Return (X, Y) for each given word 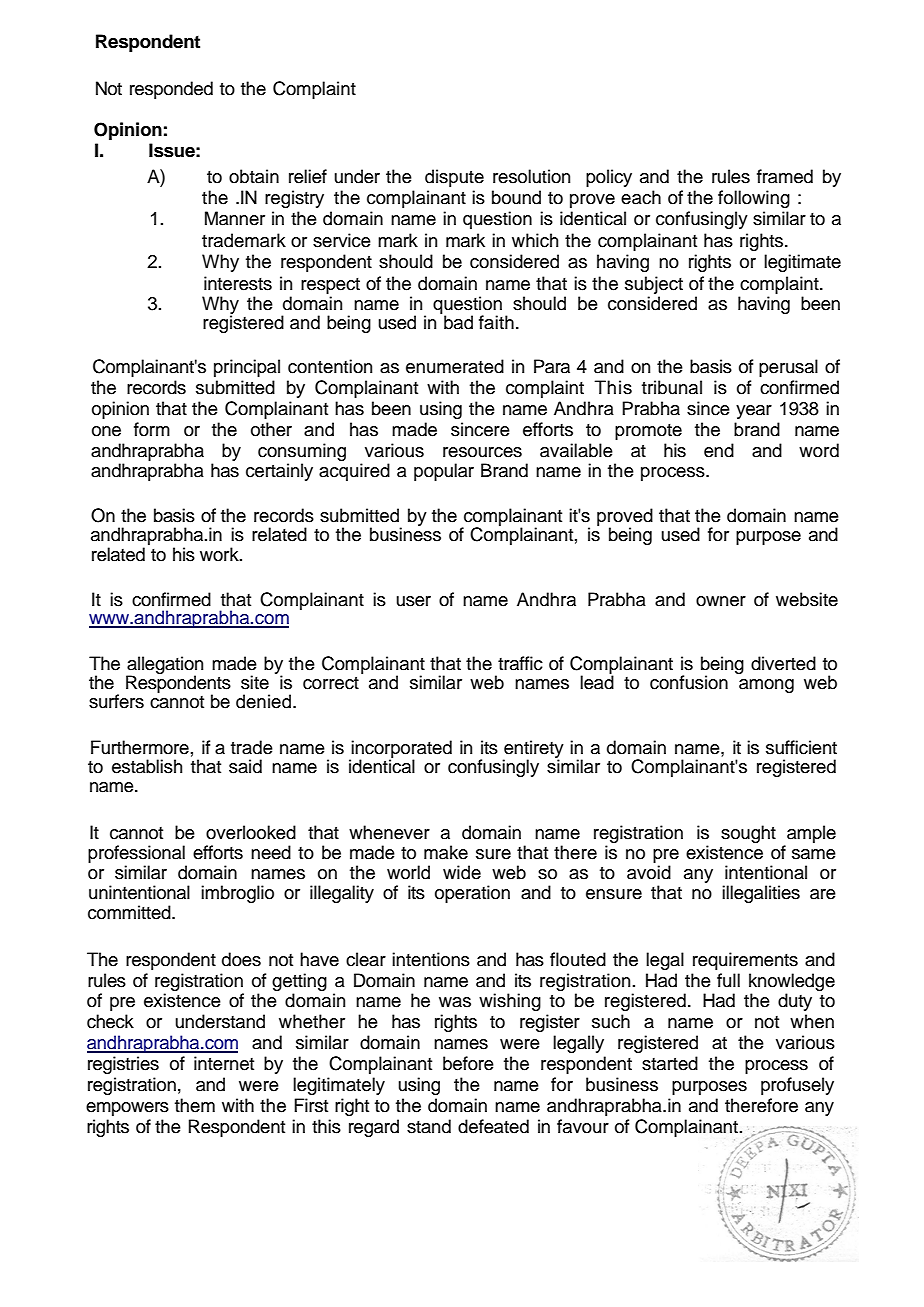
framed (785, 176)
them (195, 1105)
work (220, 554)
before (468, 1063)
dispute (454, 178)
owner (721, 601)
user (413, 601)
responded (171, 90)
